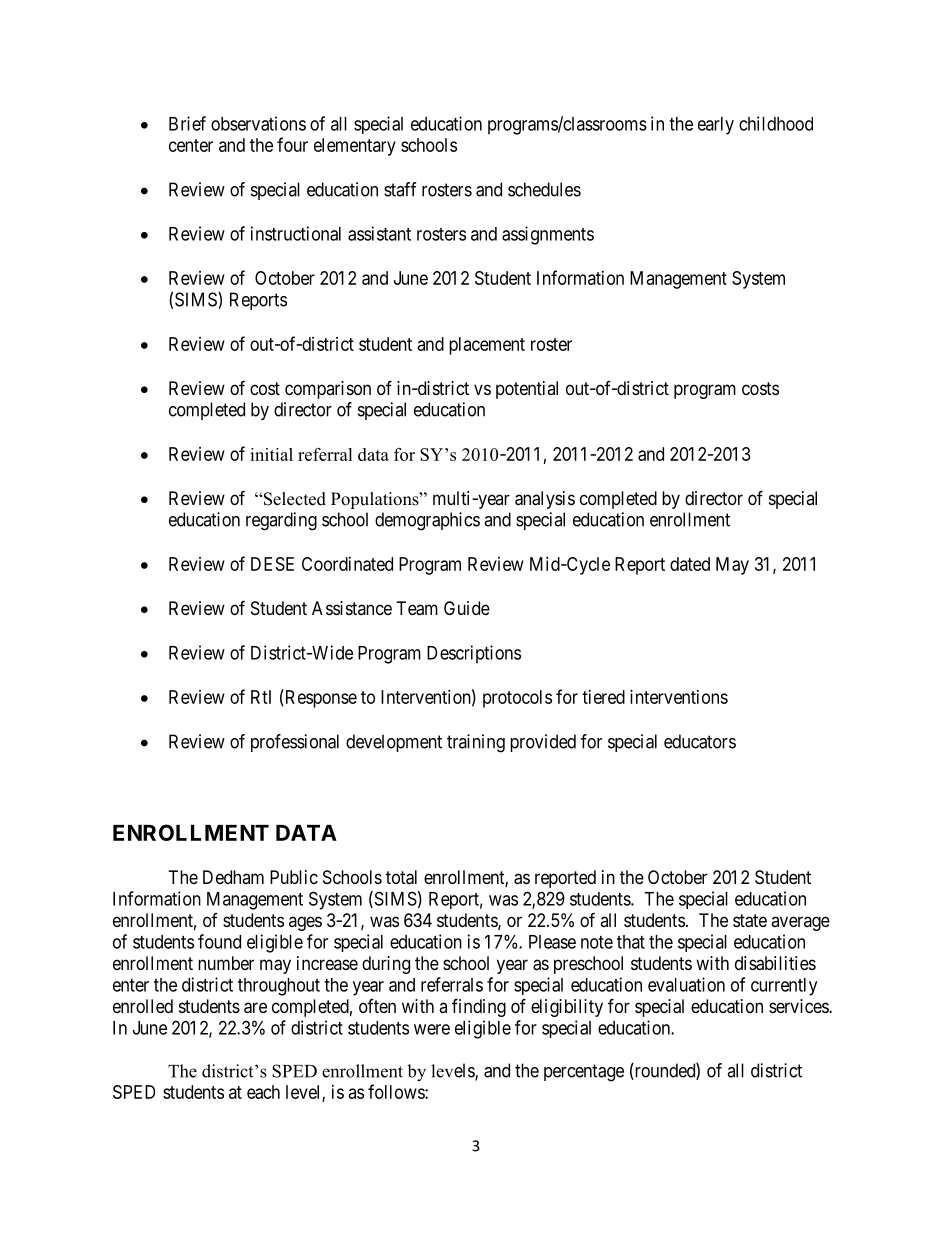 This page has width=952, height=1233. Describe the element at coordinates (487, 346) in the page. I see `placement` at that location.
